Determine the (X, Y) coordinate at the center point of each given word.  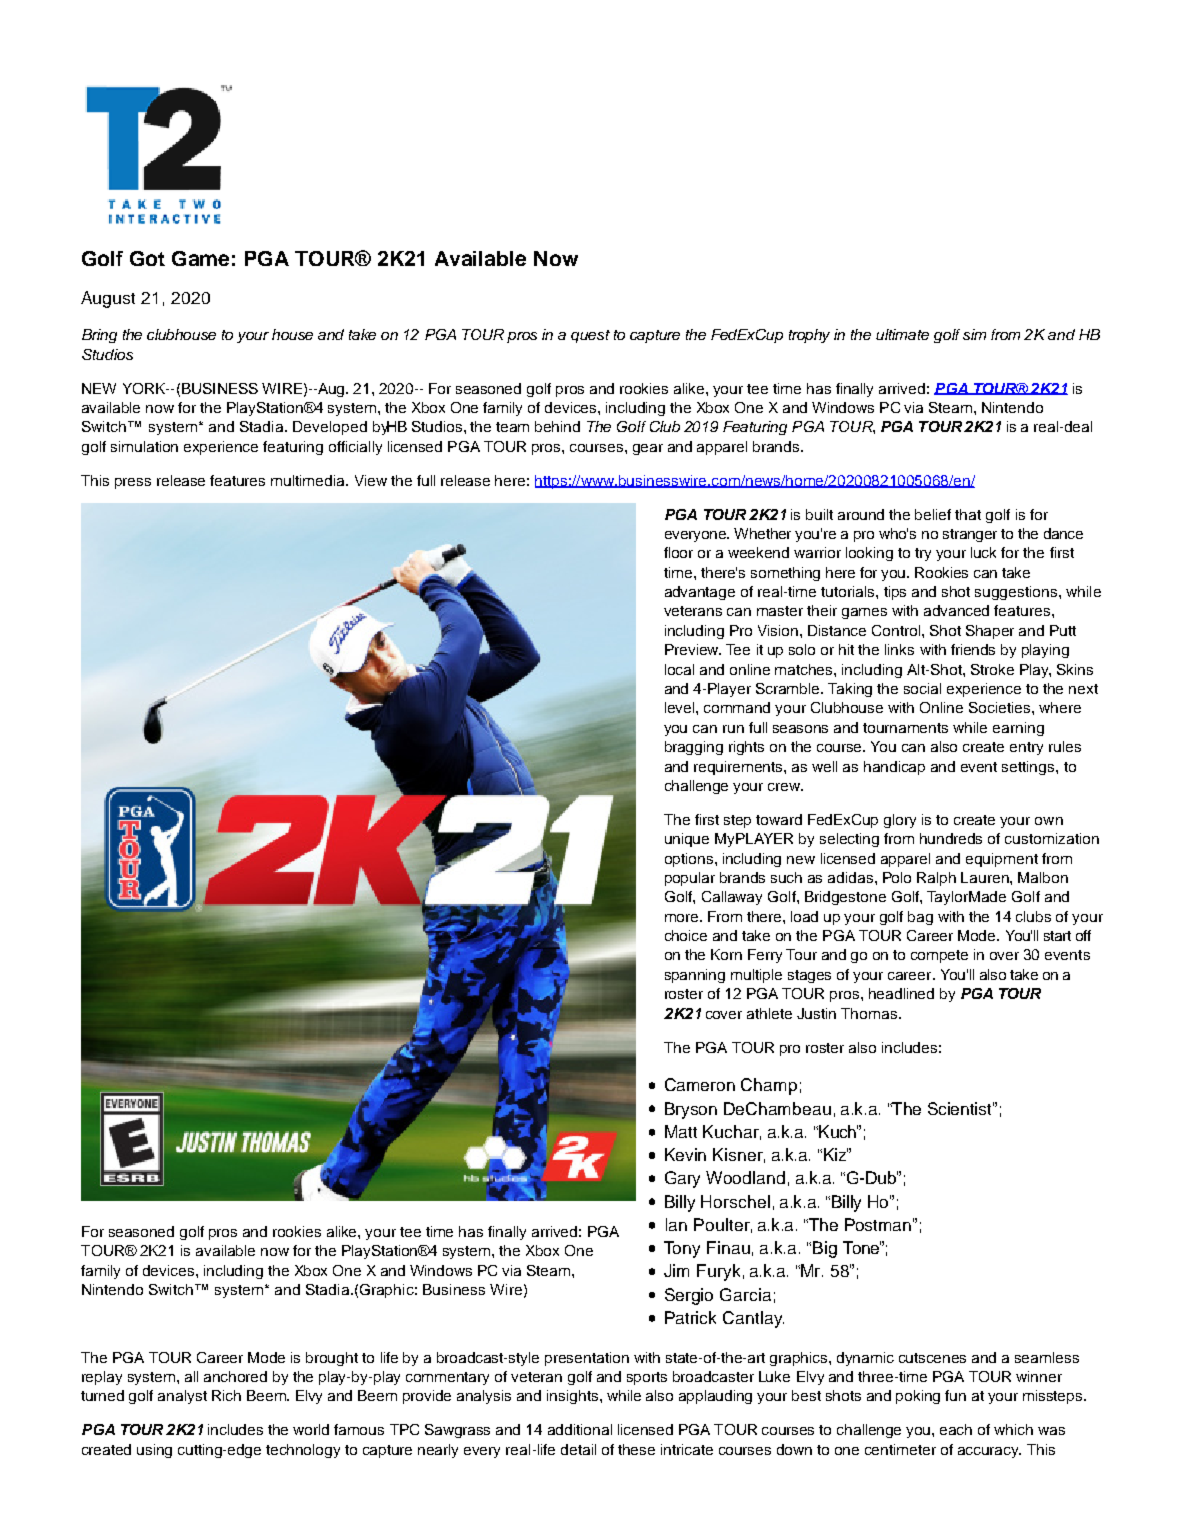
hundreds (951, 838)
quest (590, 336)
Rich (226, 1395)
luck (983, 552)
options (690, 860)
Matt (681, 1131)
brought (332, 1359)
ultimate (902, 334)
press (133, 483)
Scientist (961, 1108)
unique (687, 840)
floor (678, 552)
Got (147, 258)
